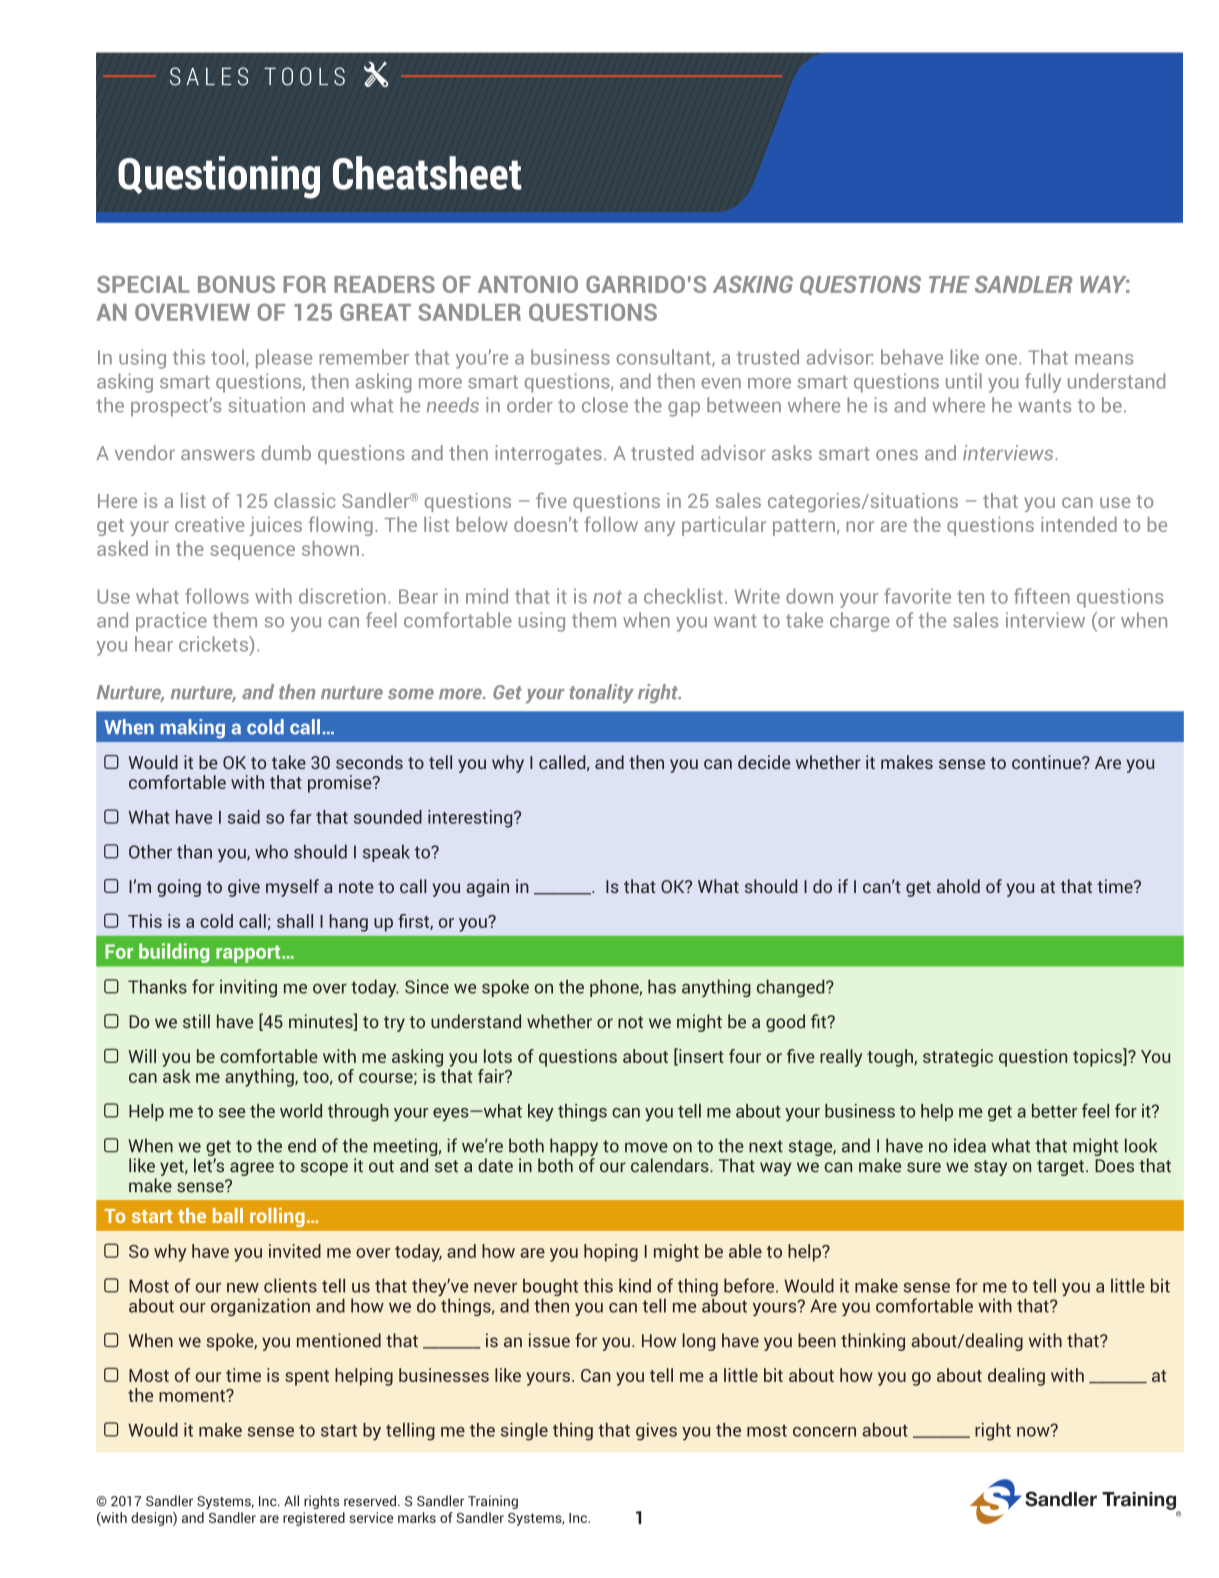 The image size is (1219, 1578). What do you see at coordinates (271, 851) in the screenshot?
I see `who` at bounding box center [271, 851].
